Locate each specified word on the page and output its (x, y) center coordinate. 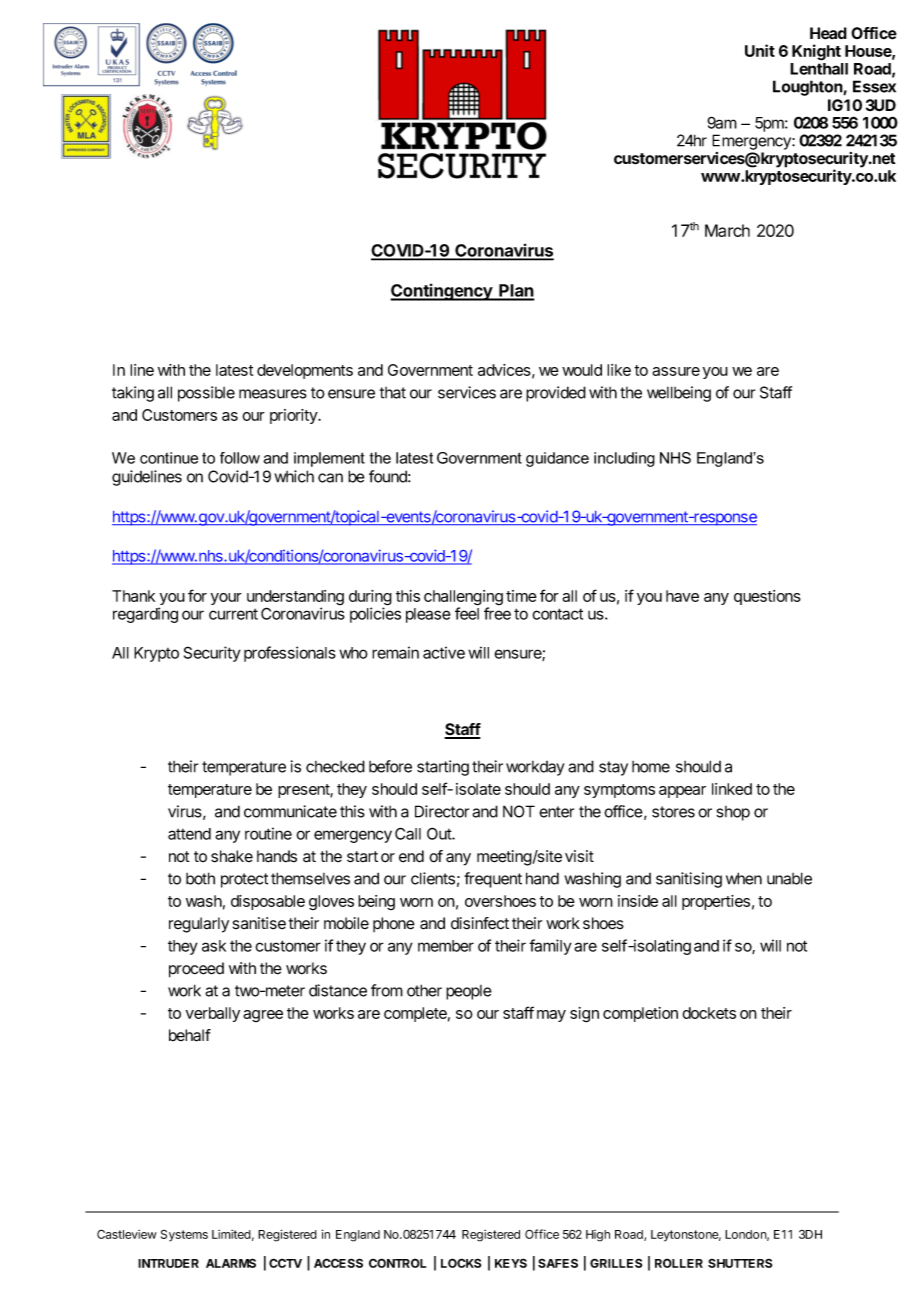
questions (767, 597)
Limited (231, 1234)
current (233, 614)
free (497, 613)
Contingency (442, 292)
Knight (816, 52)
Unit (760, 50)
